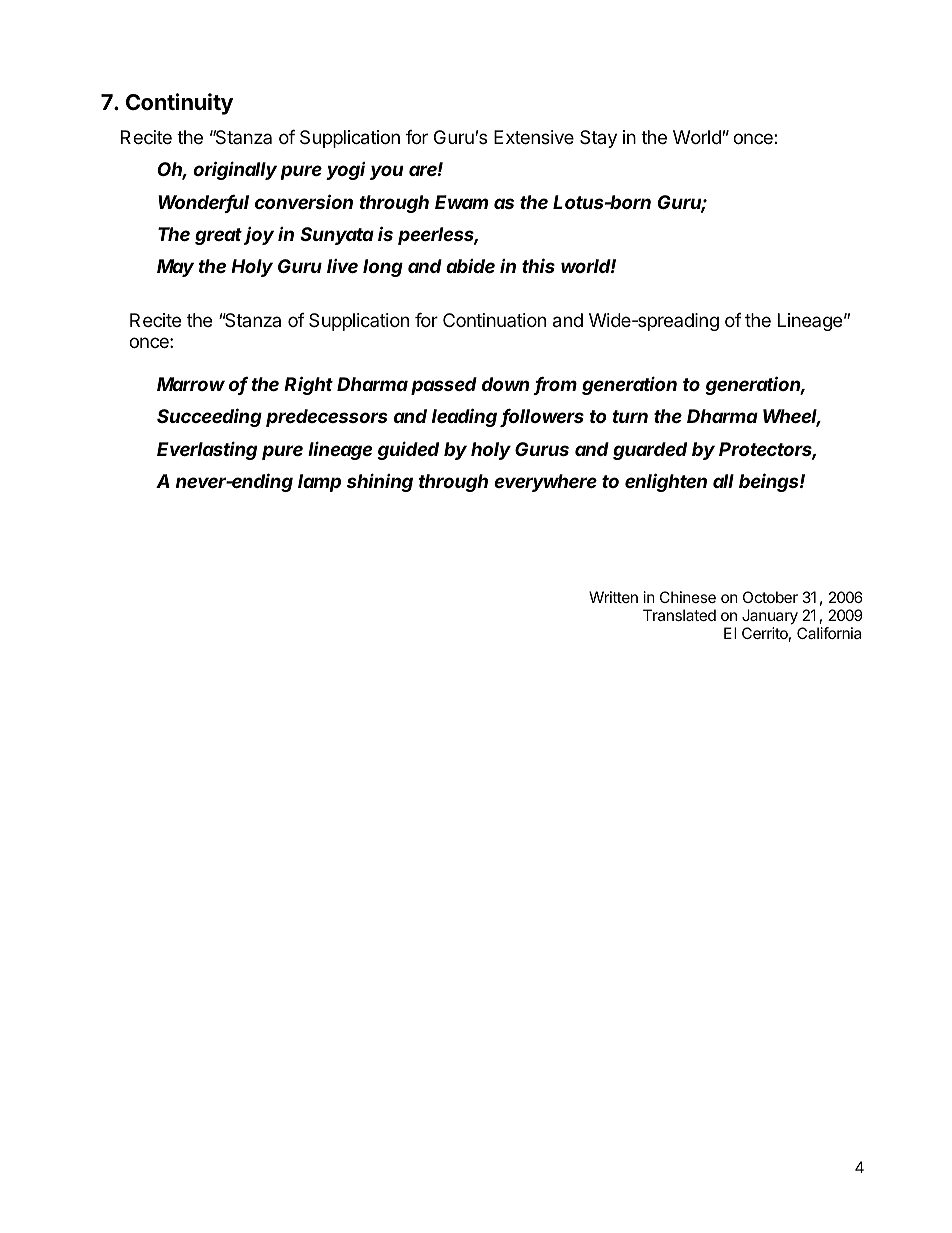  What do you see at coordinates (179, 104) in the screenshot?
I see `Continuity` at bounding box center [179, 104].
